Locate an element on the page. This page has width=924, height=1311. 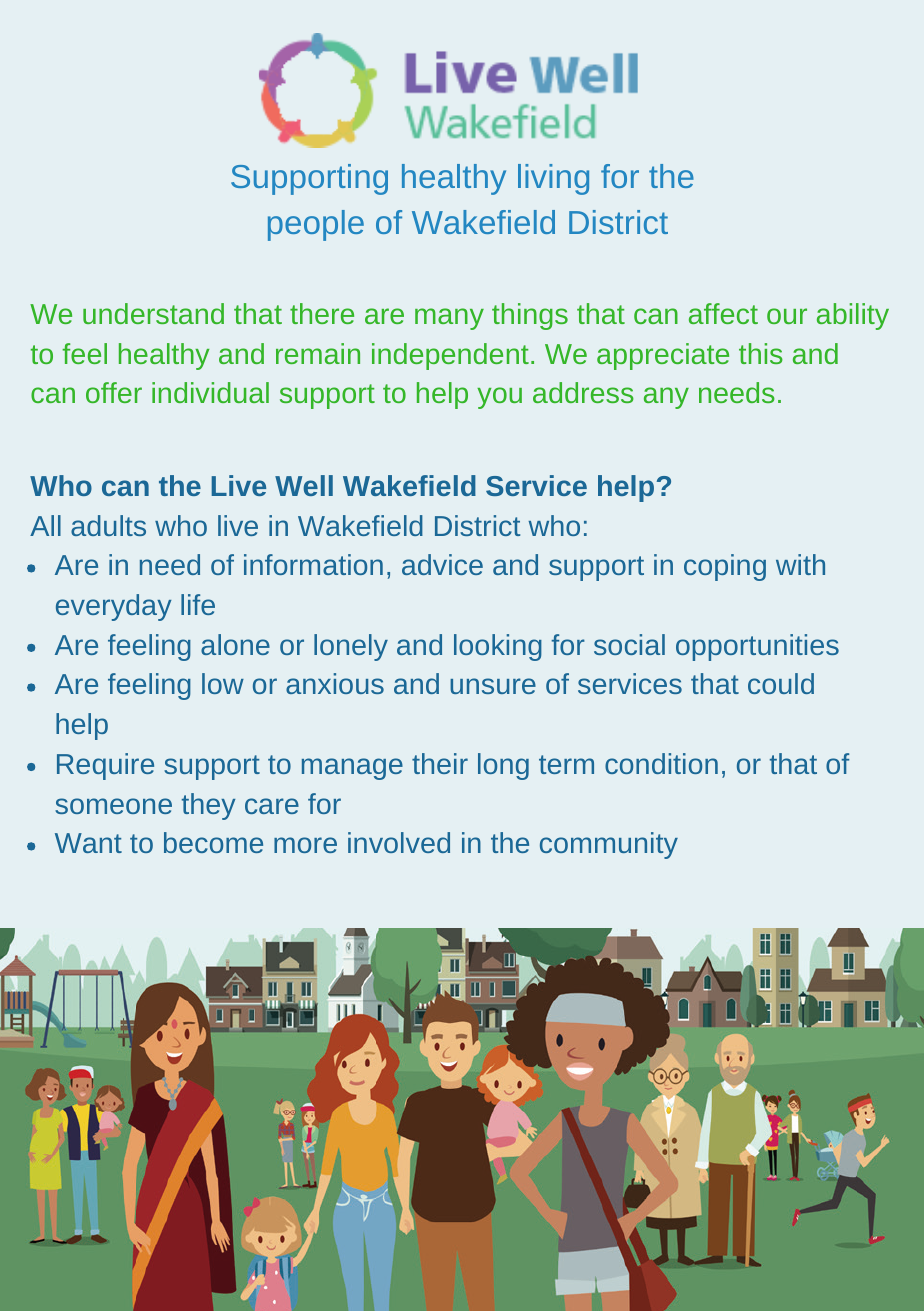
you is located at coordinates (499, 398).
